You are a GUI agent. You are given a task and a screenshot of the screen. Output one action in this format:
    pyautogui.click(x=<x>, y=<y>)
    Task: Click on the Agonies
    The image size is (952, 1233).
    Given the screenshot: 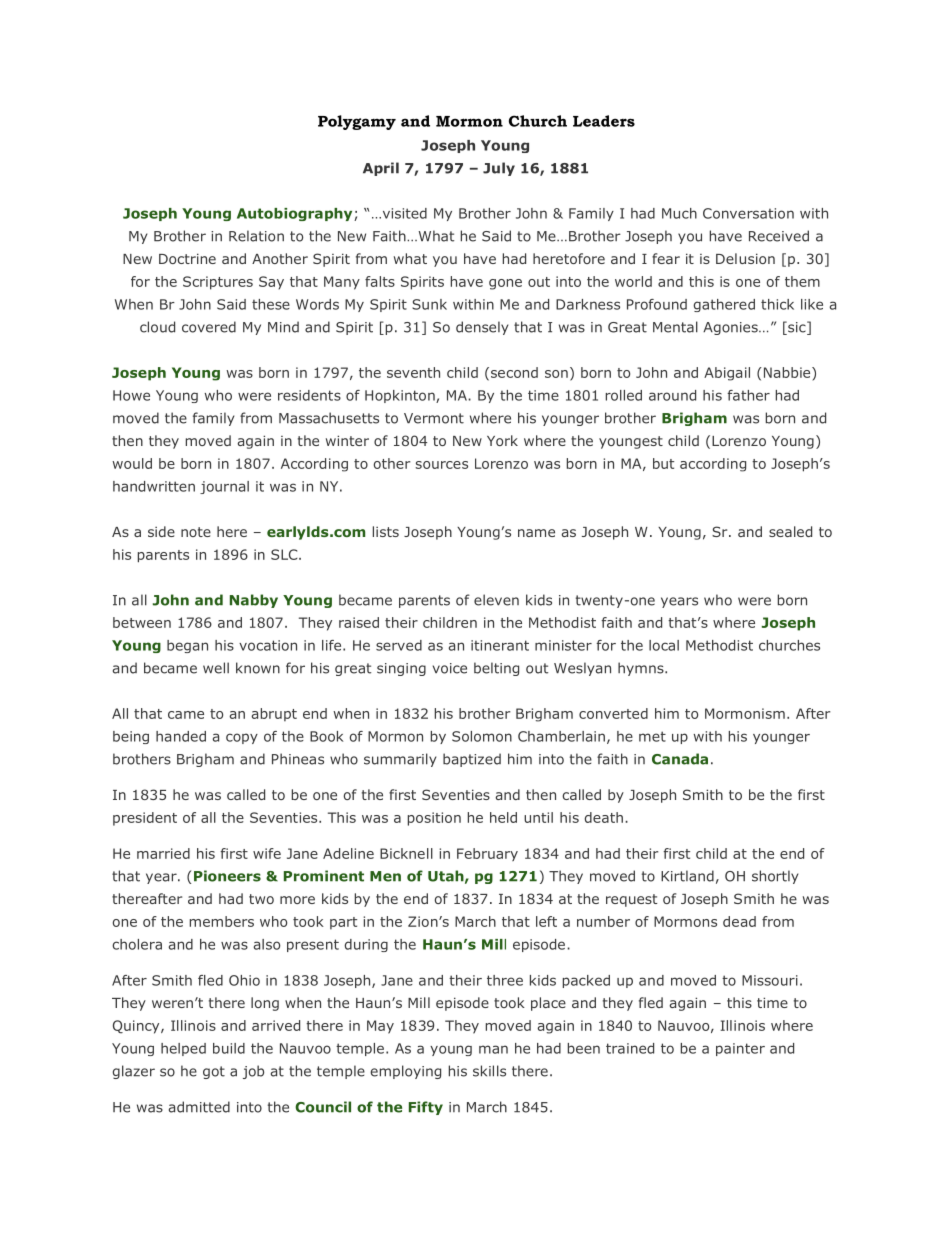 What is the action you would take?
    pyautogui.click(x=731, y=328)
